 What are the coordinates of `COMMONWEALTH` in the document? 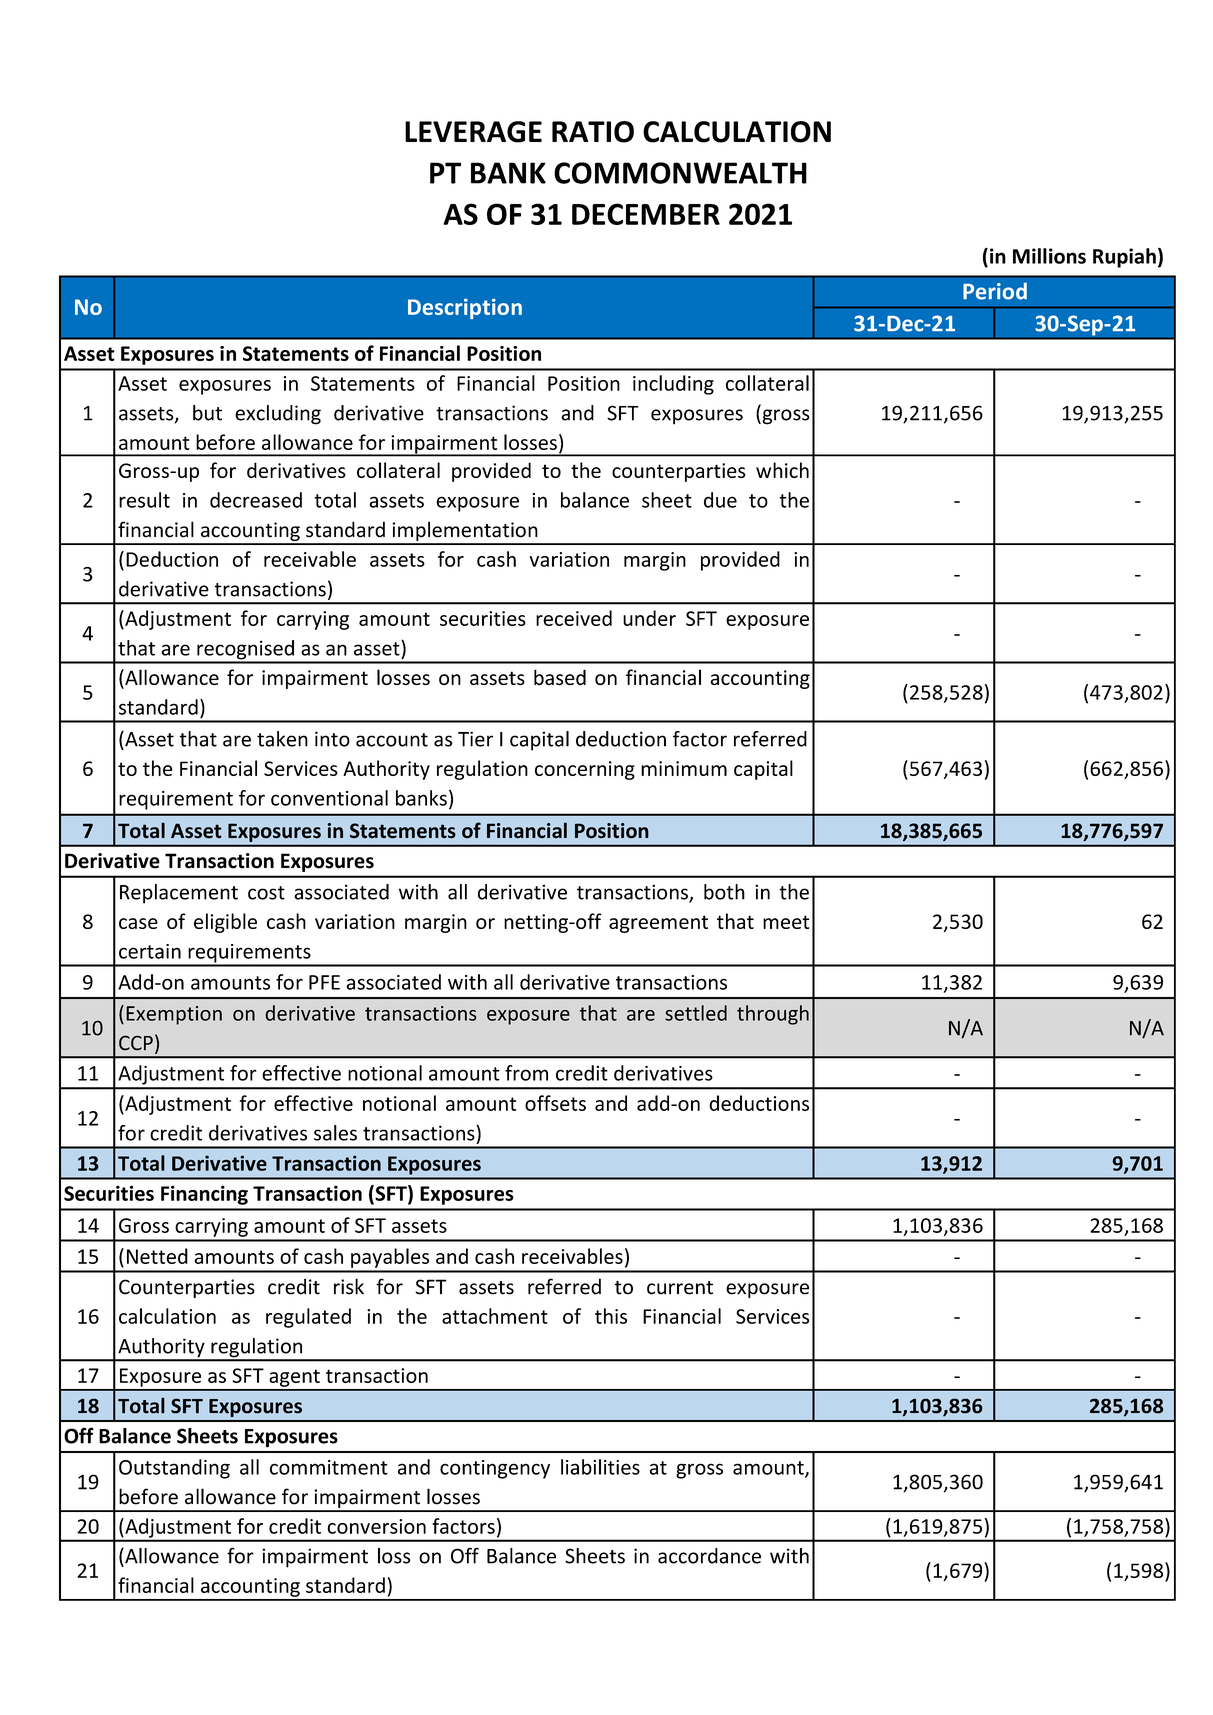 It's located at (680, 173).
